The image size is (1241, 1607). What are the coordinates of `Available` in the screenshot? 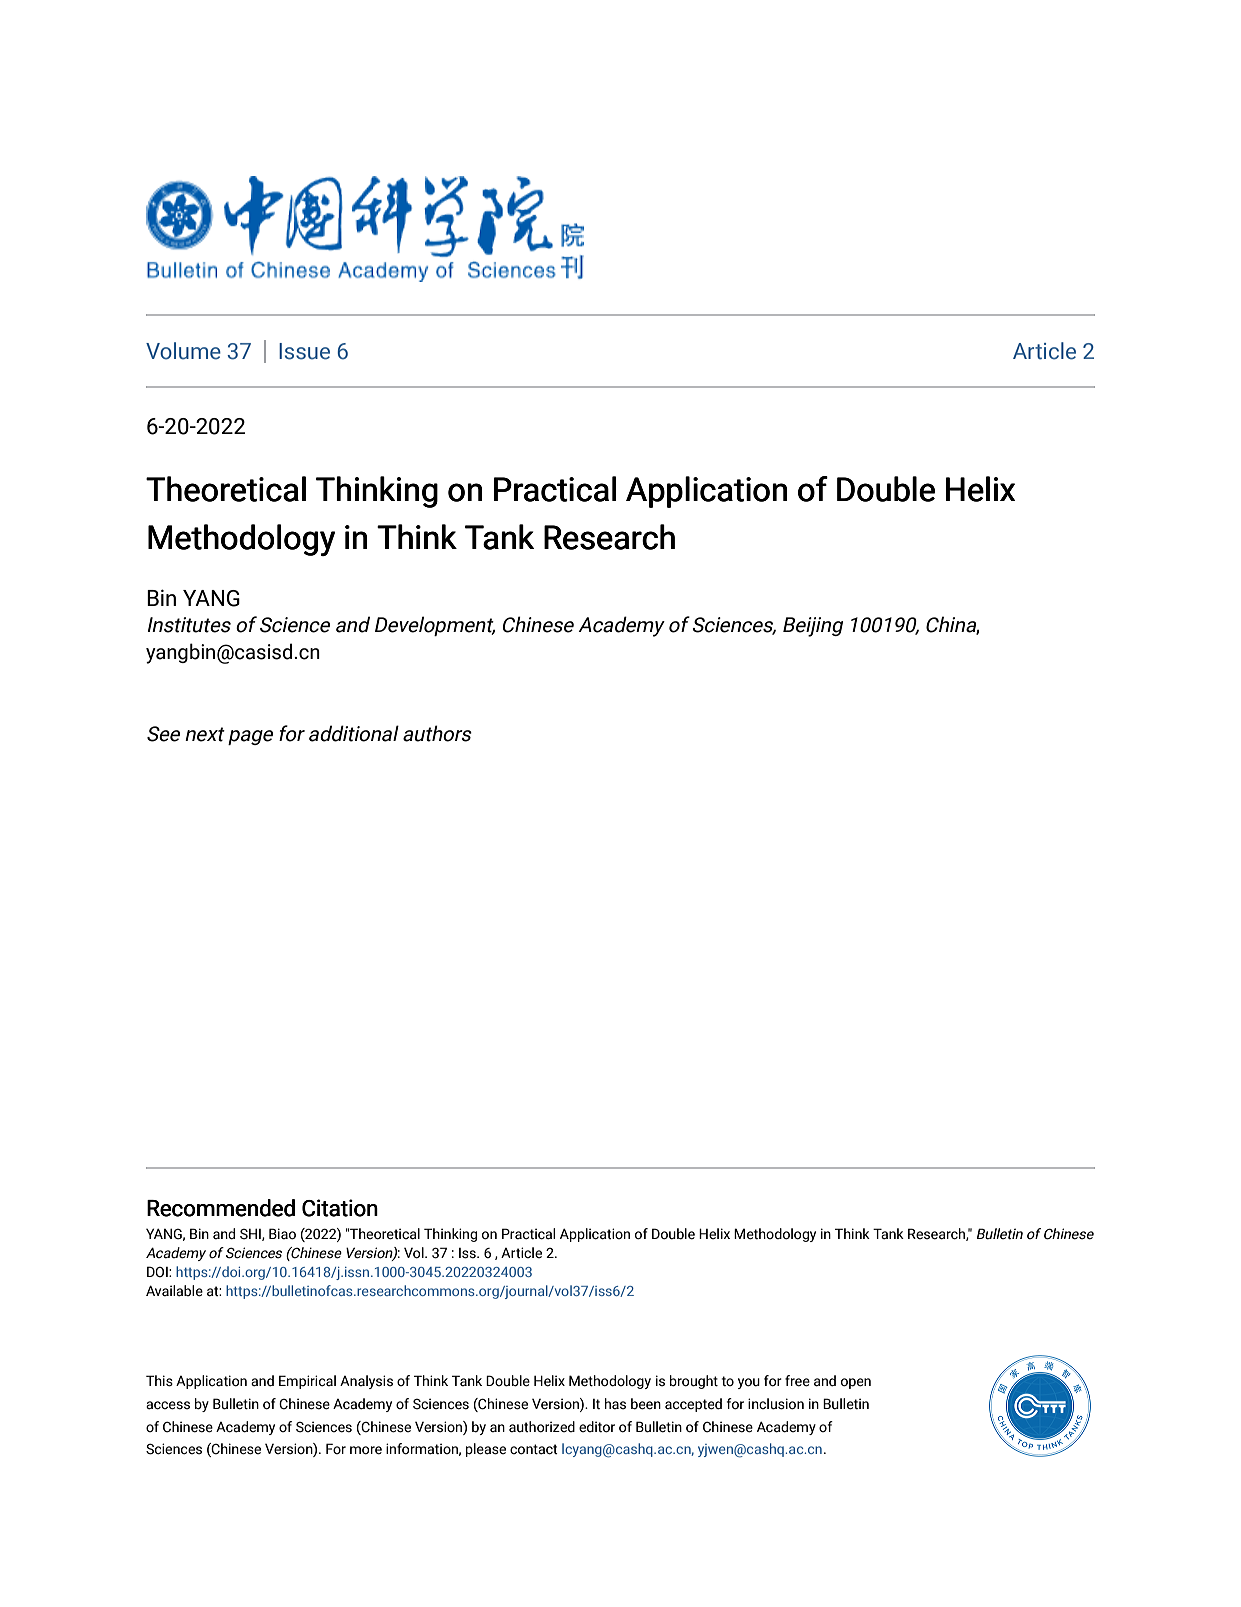 It's located at (174, 1291).
